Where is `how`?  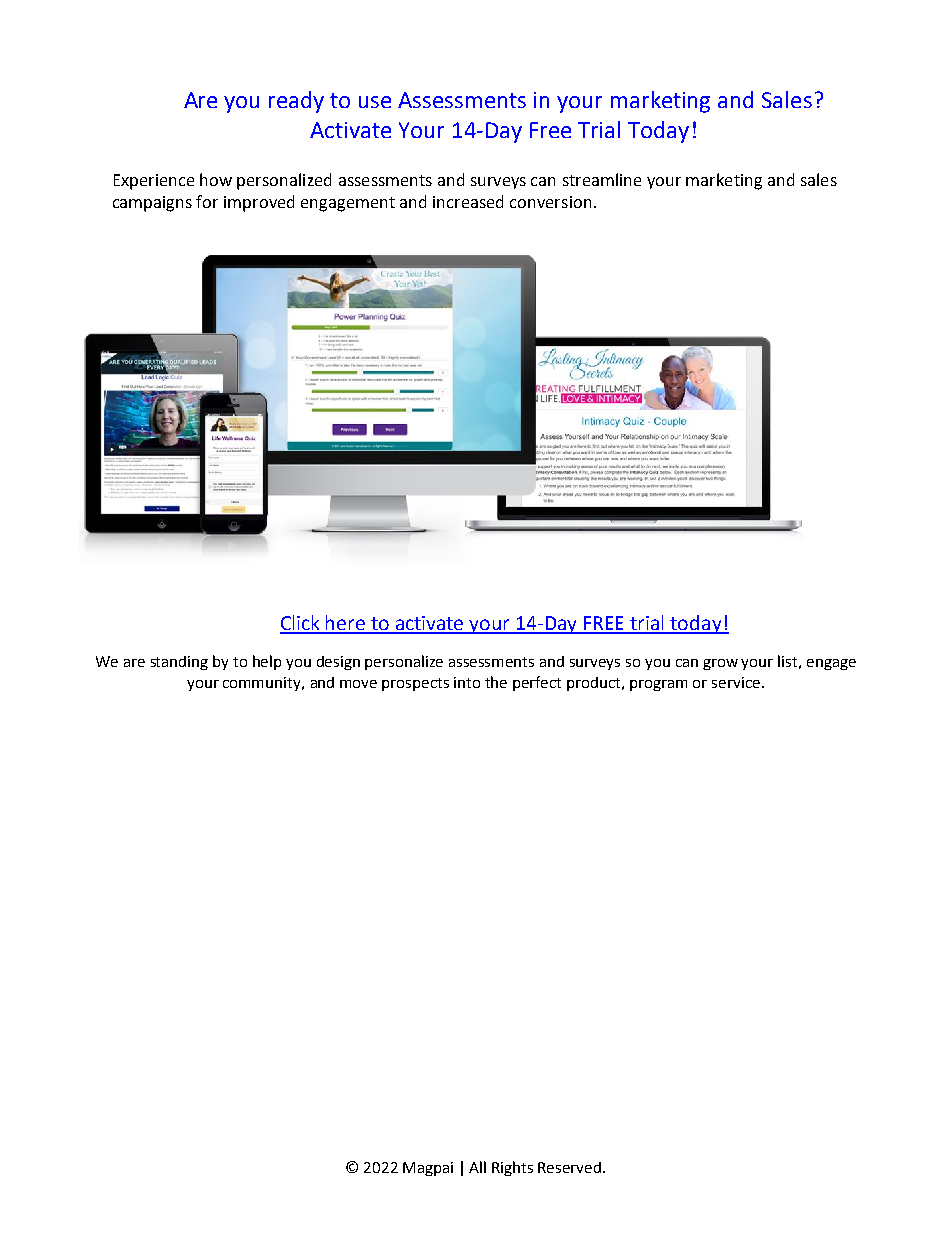 how is located at coordinates (216, 179).
